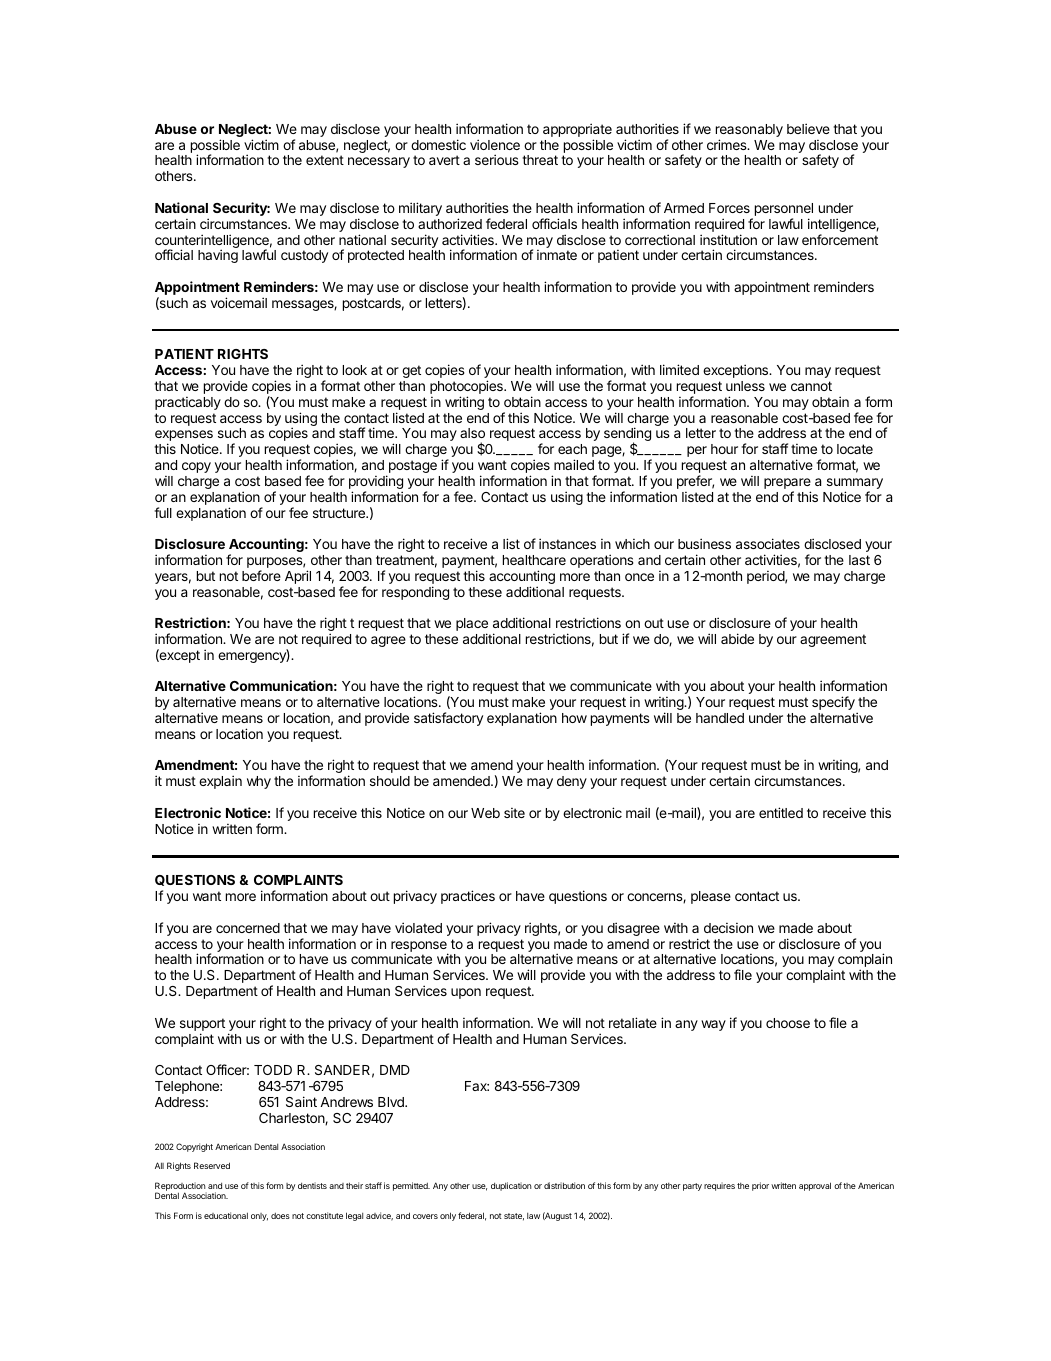 This document has width=1051, height=1361. I want to click on decision, so click(728, 928).
